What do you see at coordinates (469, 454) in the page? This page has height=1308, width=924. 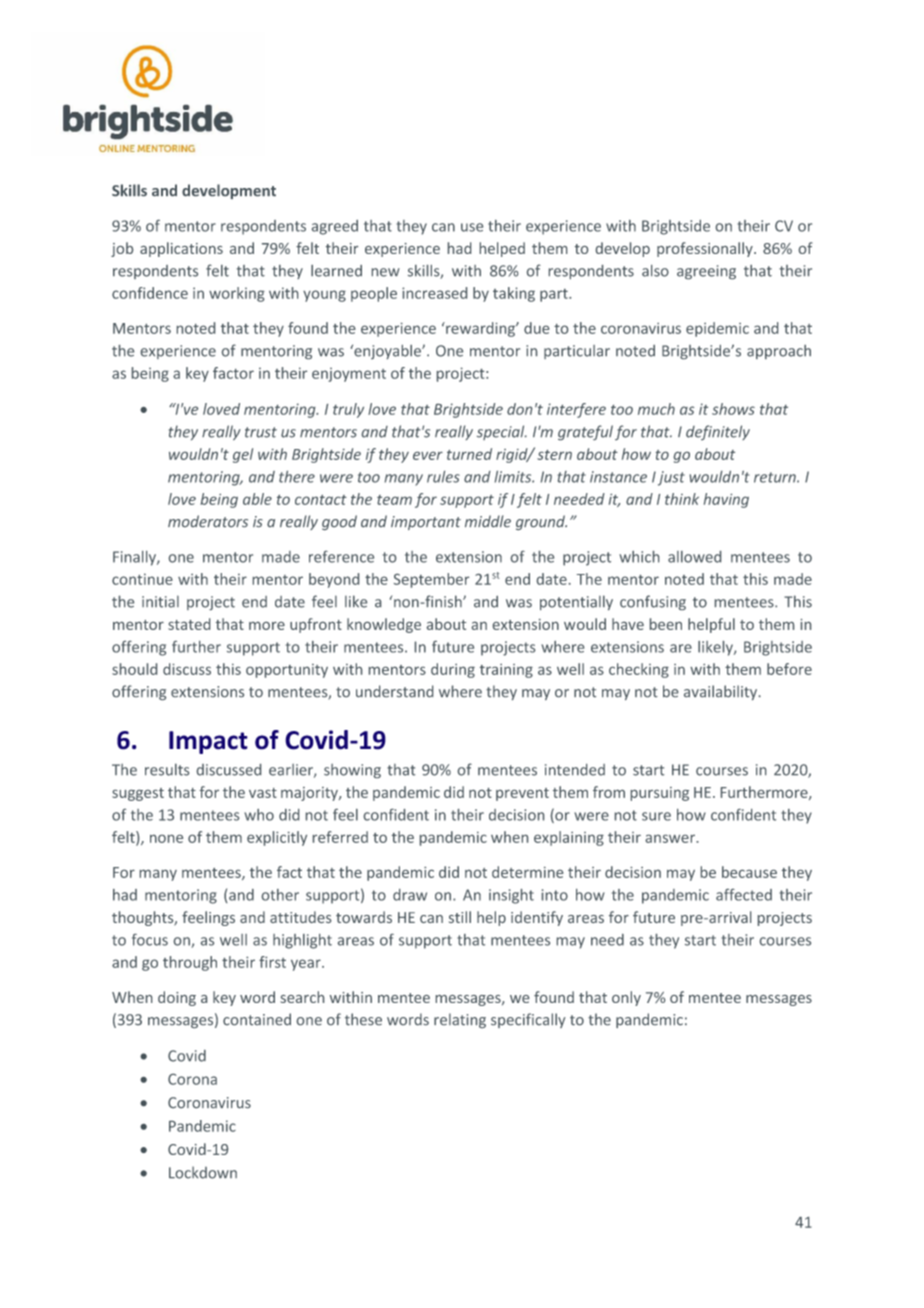 I see `turned` at bounding box center [469, 454].
